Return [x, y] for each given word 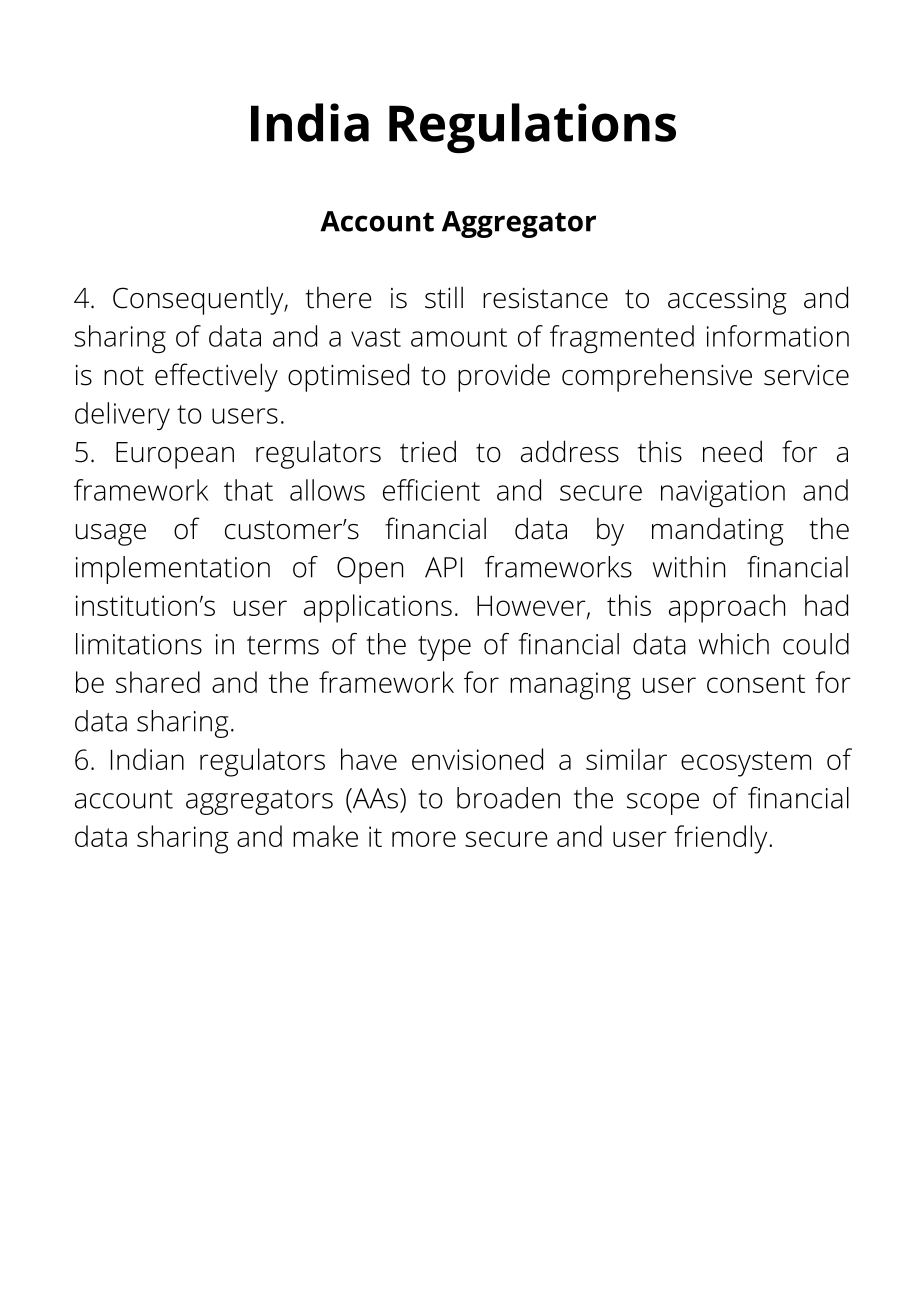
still [444, 297]
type [444, 648]
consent [756, 683]
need [732, 451]
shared [158, 682]
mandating [718, 532]
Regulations [532, 128]
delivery [122, 416]
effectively [216, 377]
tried [428, 451]
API [444, 567]
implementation [173, 570]
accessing [727, 301]
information [778, 336]
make [325, 836]
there [338, 297]
